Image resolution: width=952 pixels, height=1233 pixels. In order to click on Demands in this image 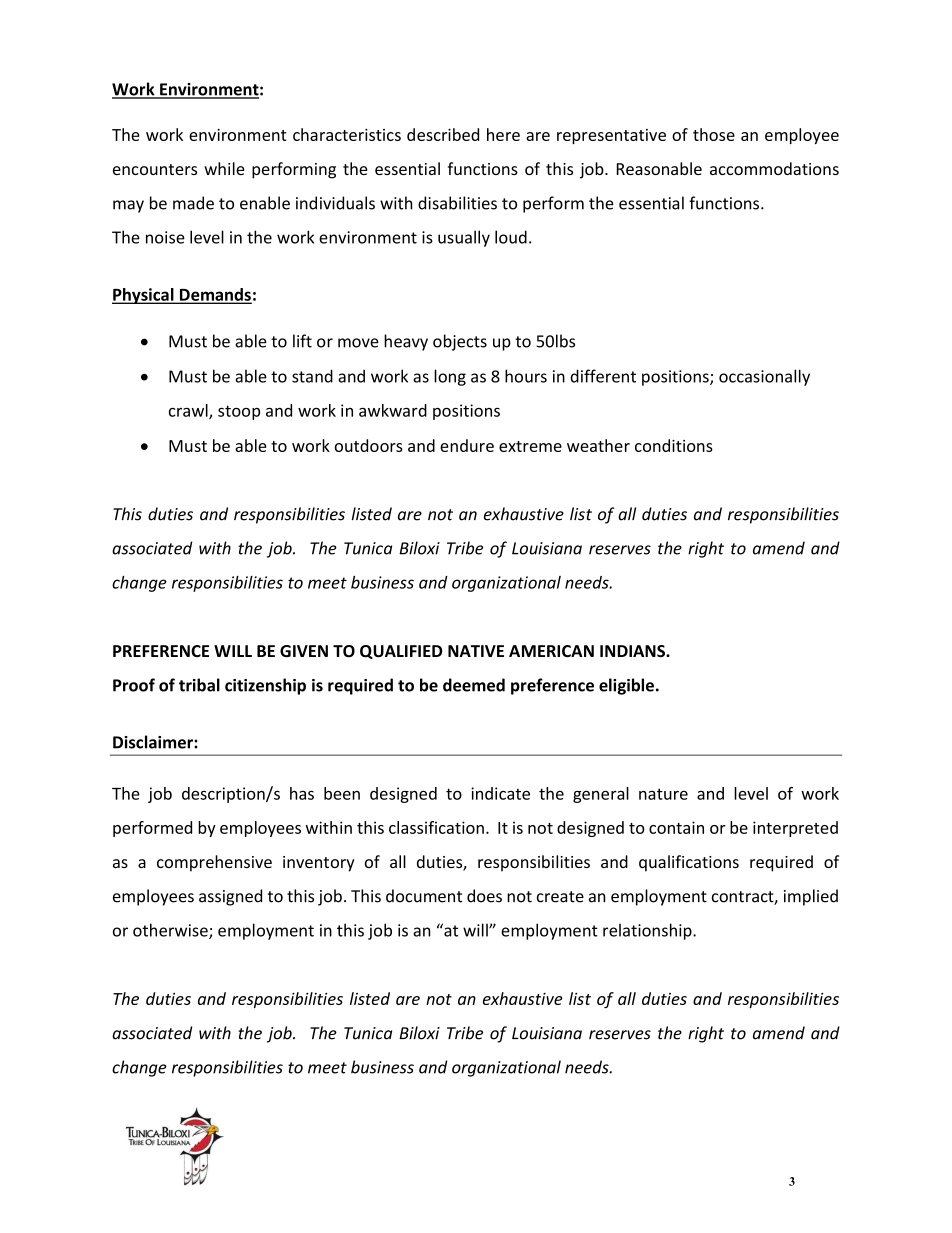, I will do `click(214, 295)`.
